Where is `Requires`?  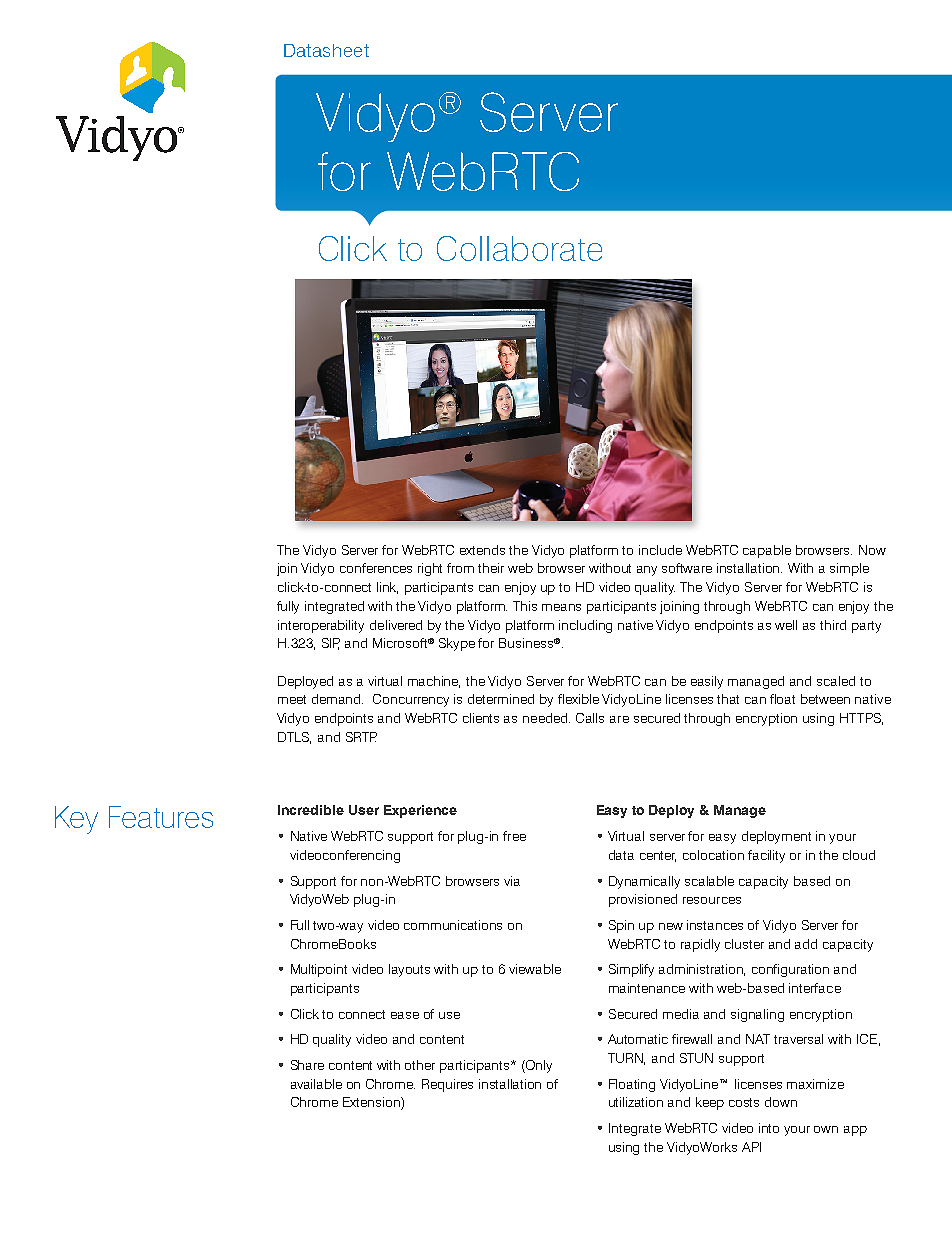 Requires is located at coordinates (447, 1085).
